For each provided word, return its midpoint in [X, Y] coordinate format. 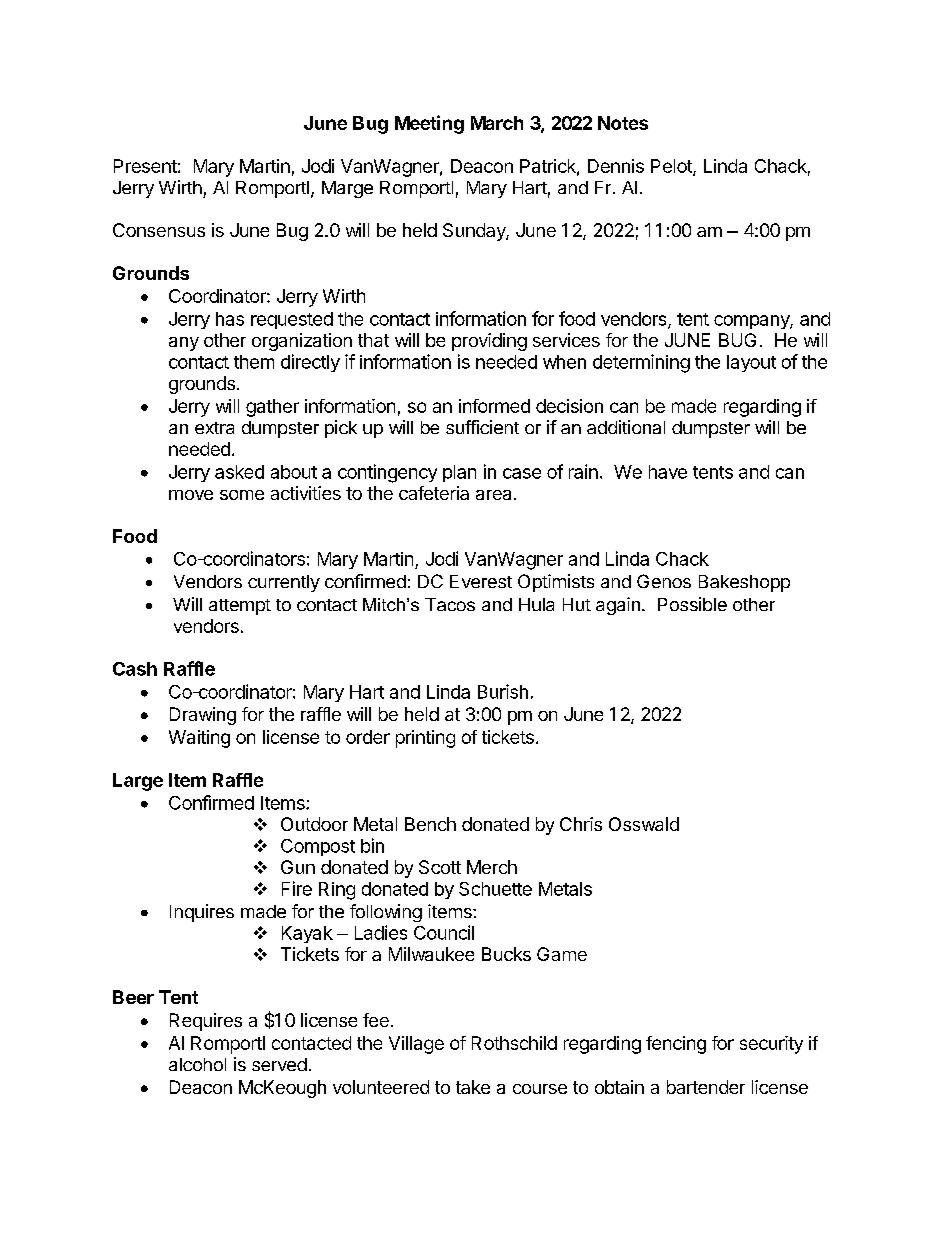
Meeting [429, 124]
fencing [676, 1045]
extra [214, 428]
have [668, 472]
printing [425, 739]
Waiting [199, 739]
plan [459, 473]
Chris [581, 824]
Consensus [159, 230]
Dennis [616, 166]
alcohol [197, 1064]
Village [416, 1045]
